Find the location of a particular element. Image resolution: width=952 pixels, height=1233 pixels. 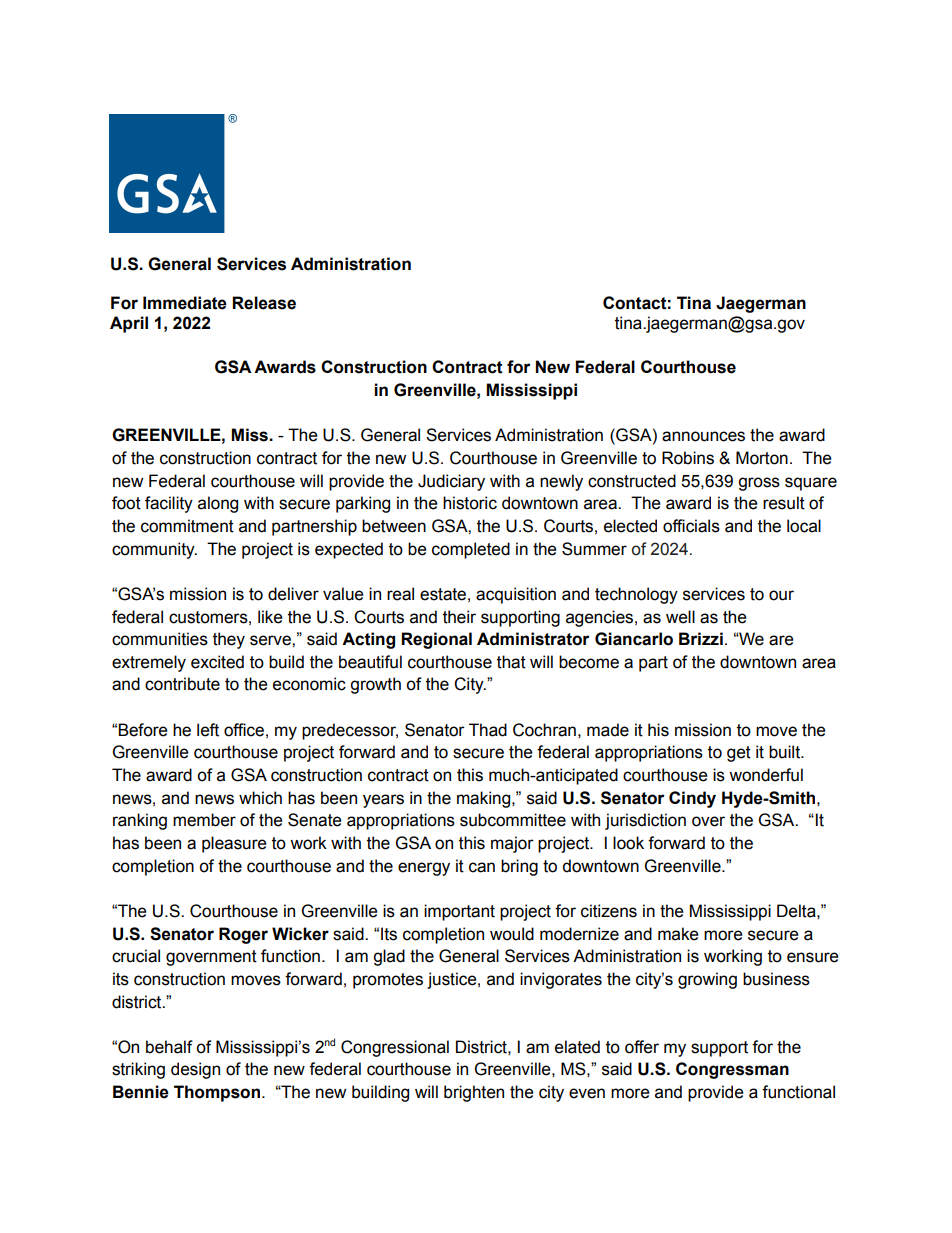

contribute is located at coordinates (182, 684).
